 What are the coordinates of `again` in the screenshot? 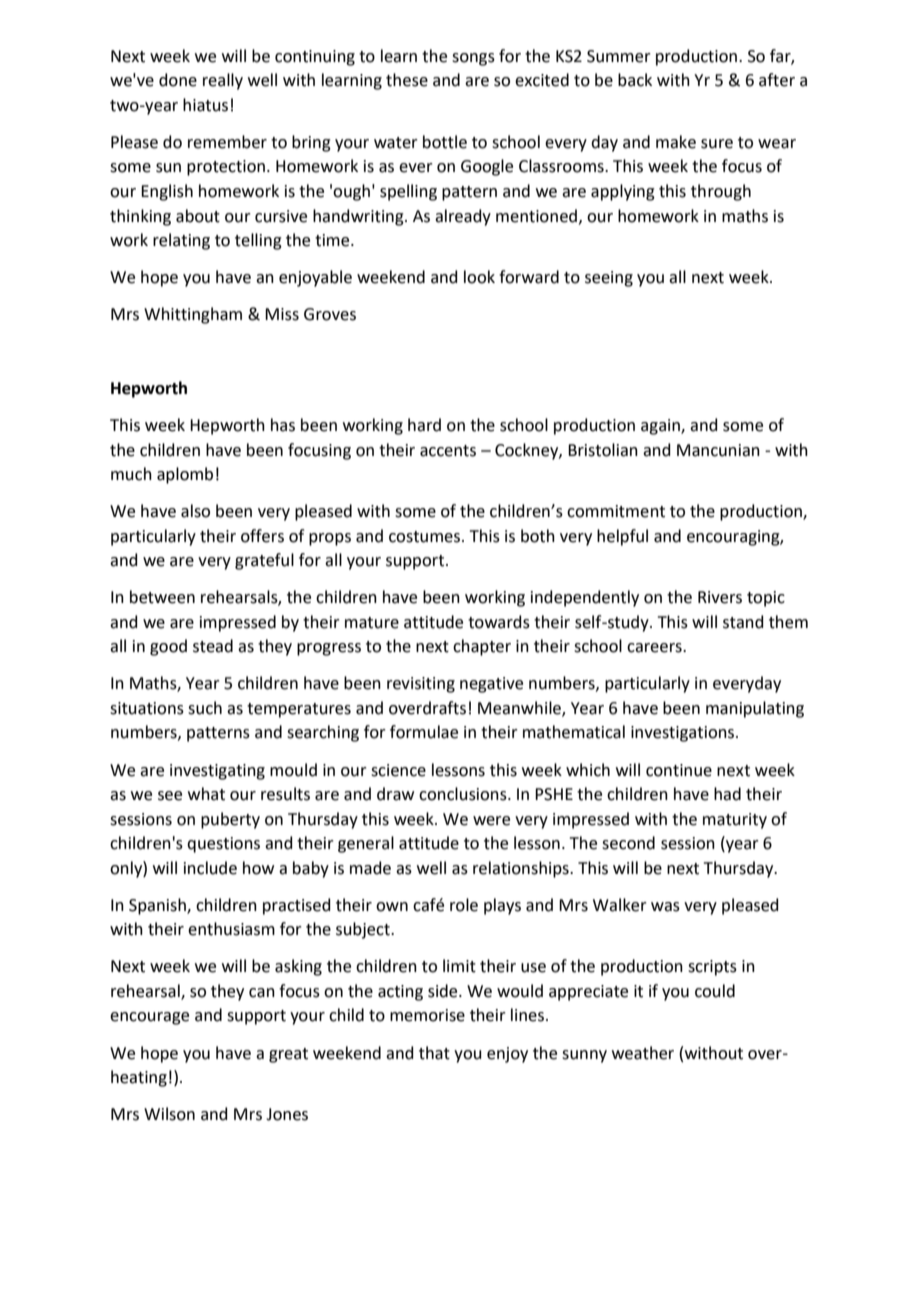 It's located at (661, 427).
